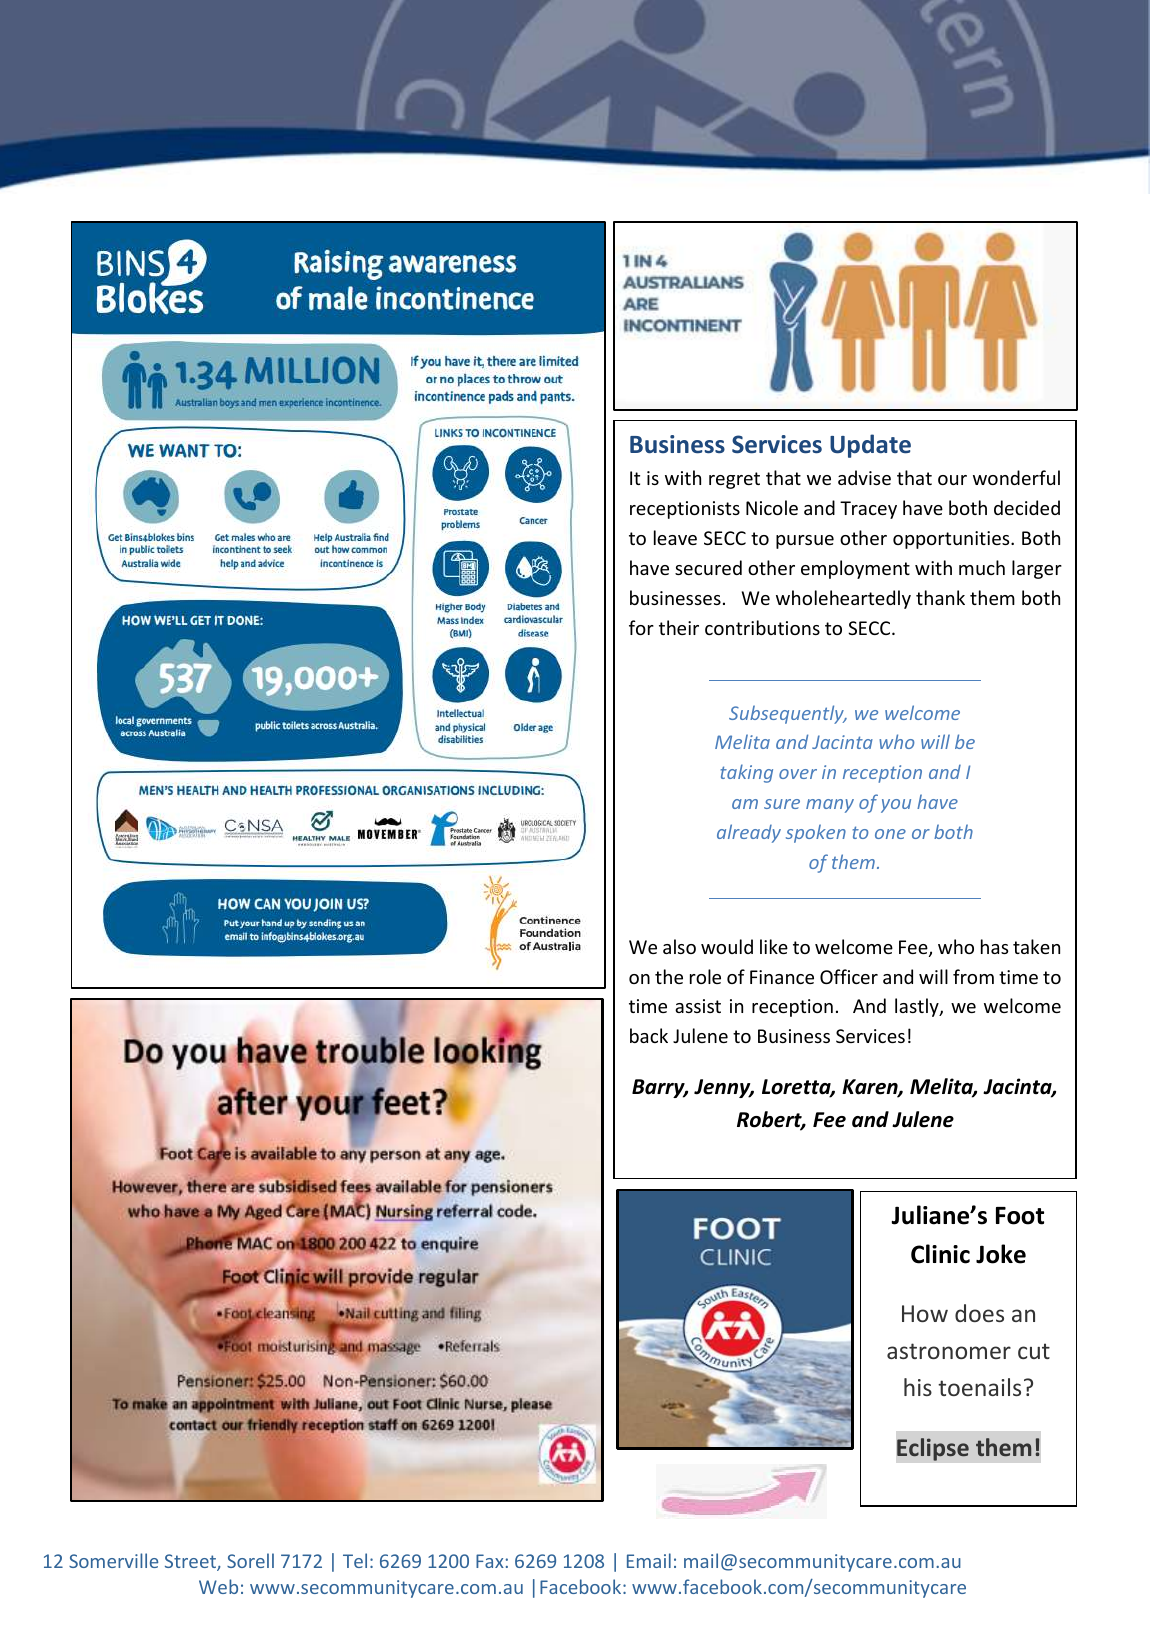 The width and height of the page is (1150, 1627). What do you see at coordinates (952, 480) in the page?
I see `our` at bounding box center [952, 480].
